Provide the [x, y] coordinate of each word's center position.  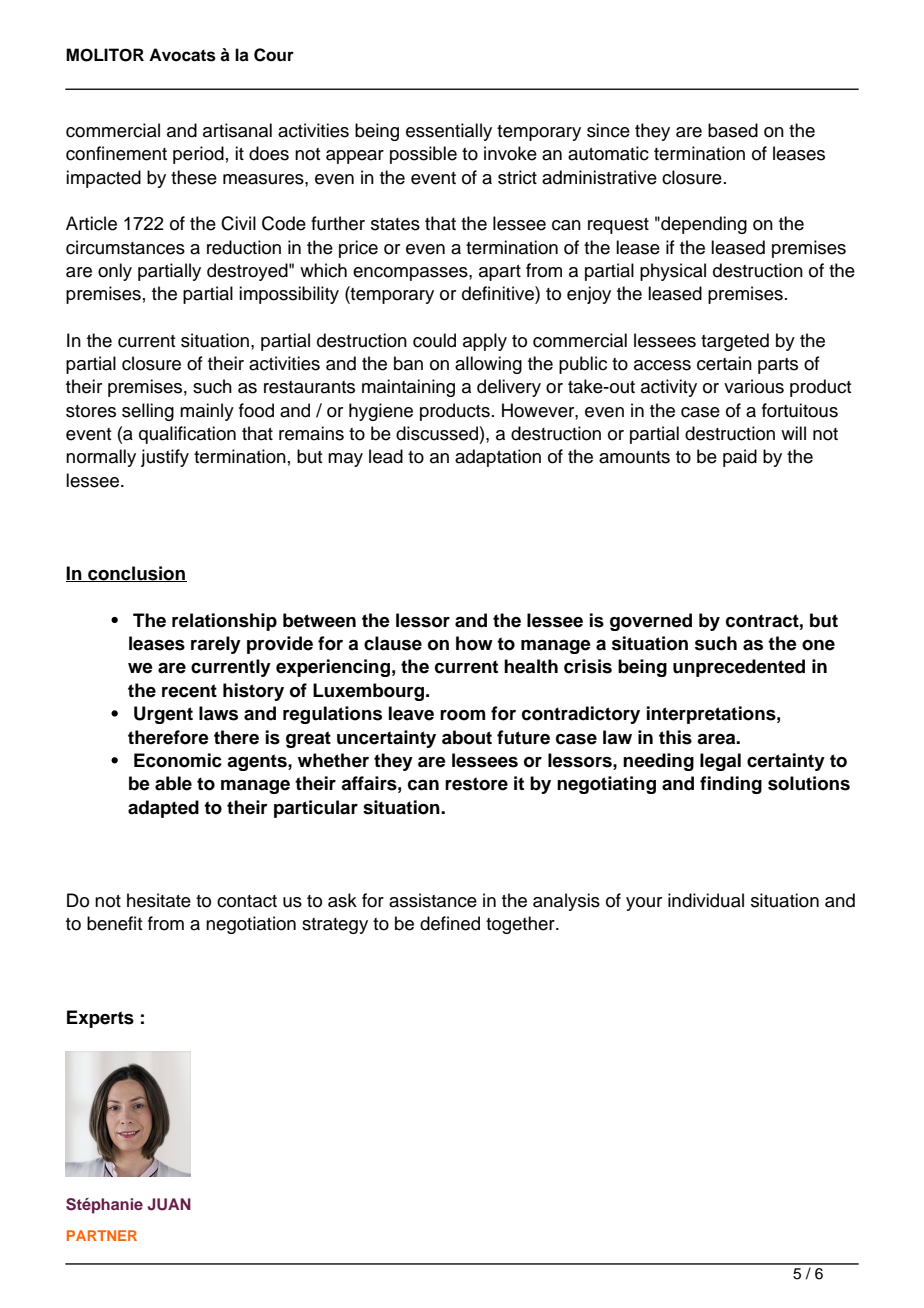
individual [706, 900]
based [733, 130]
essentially [449, 132]
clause [393, 643]
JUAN [169, 1204]
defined [450, 923]
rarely [216, 645]
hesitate [159, 900]
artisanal [237, 130]
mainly [207, 412]
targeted [735, 342]
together [521, 925]
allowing [488, 365]
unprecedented [739, 668]
